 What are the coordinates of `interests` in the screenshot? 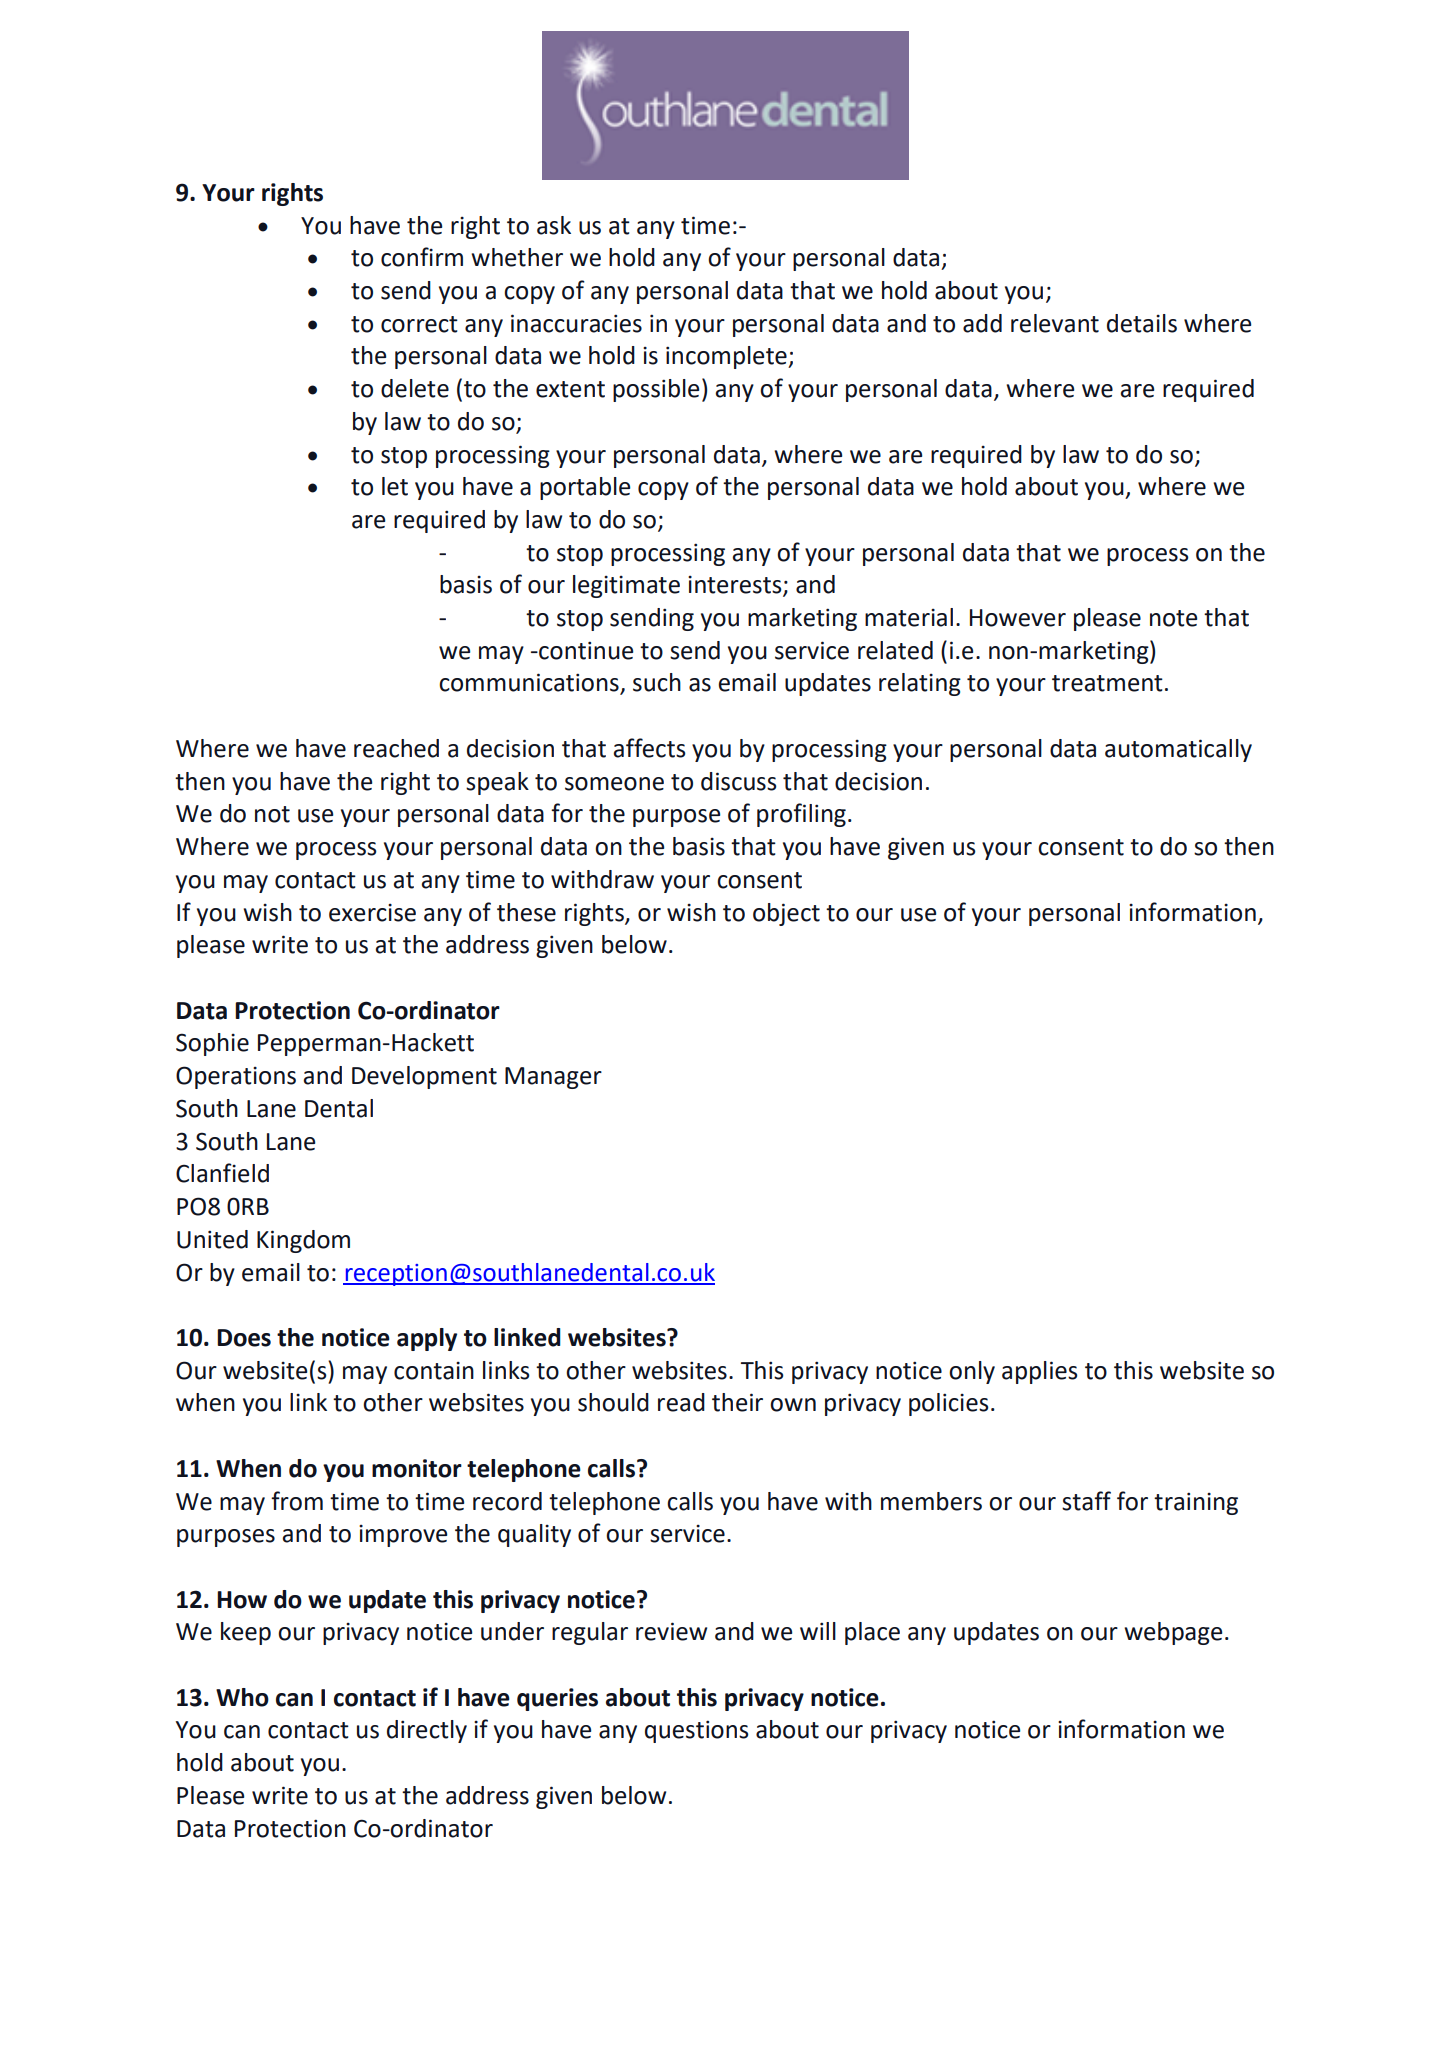 It's located at (736, 586).
